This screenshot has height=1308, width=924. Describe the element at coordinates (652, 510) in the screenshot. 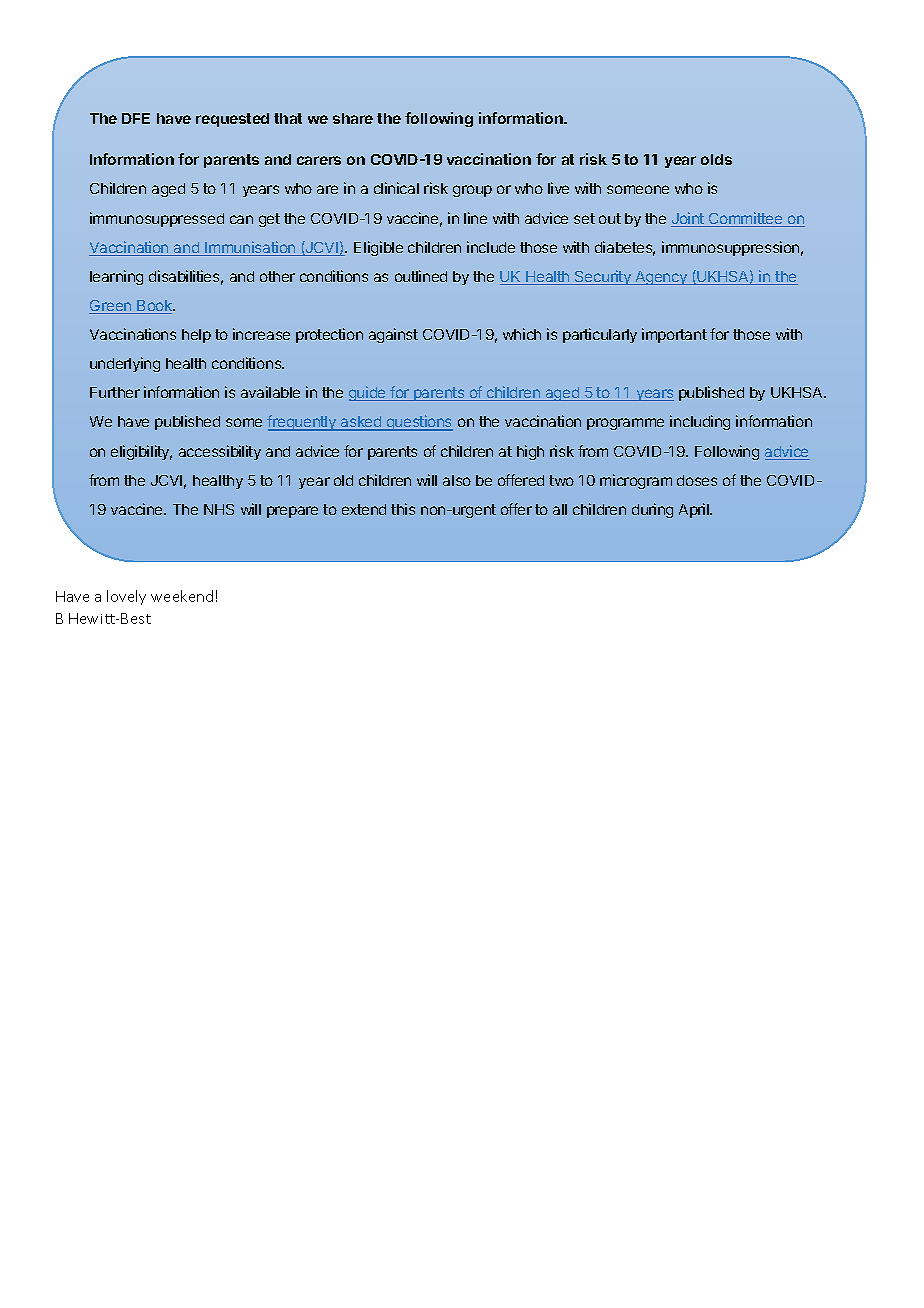

I see `during` at that location.
